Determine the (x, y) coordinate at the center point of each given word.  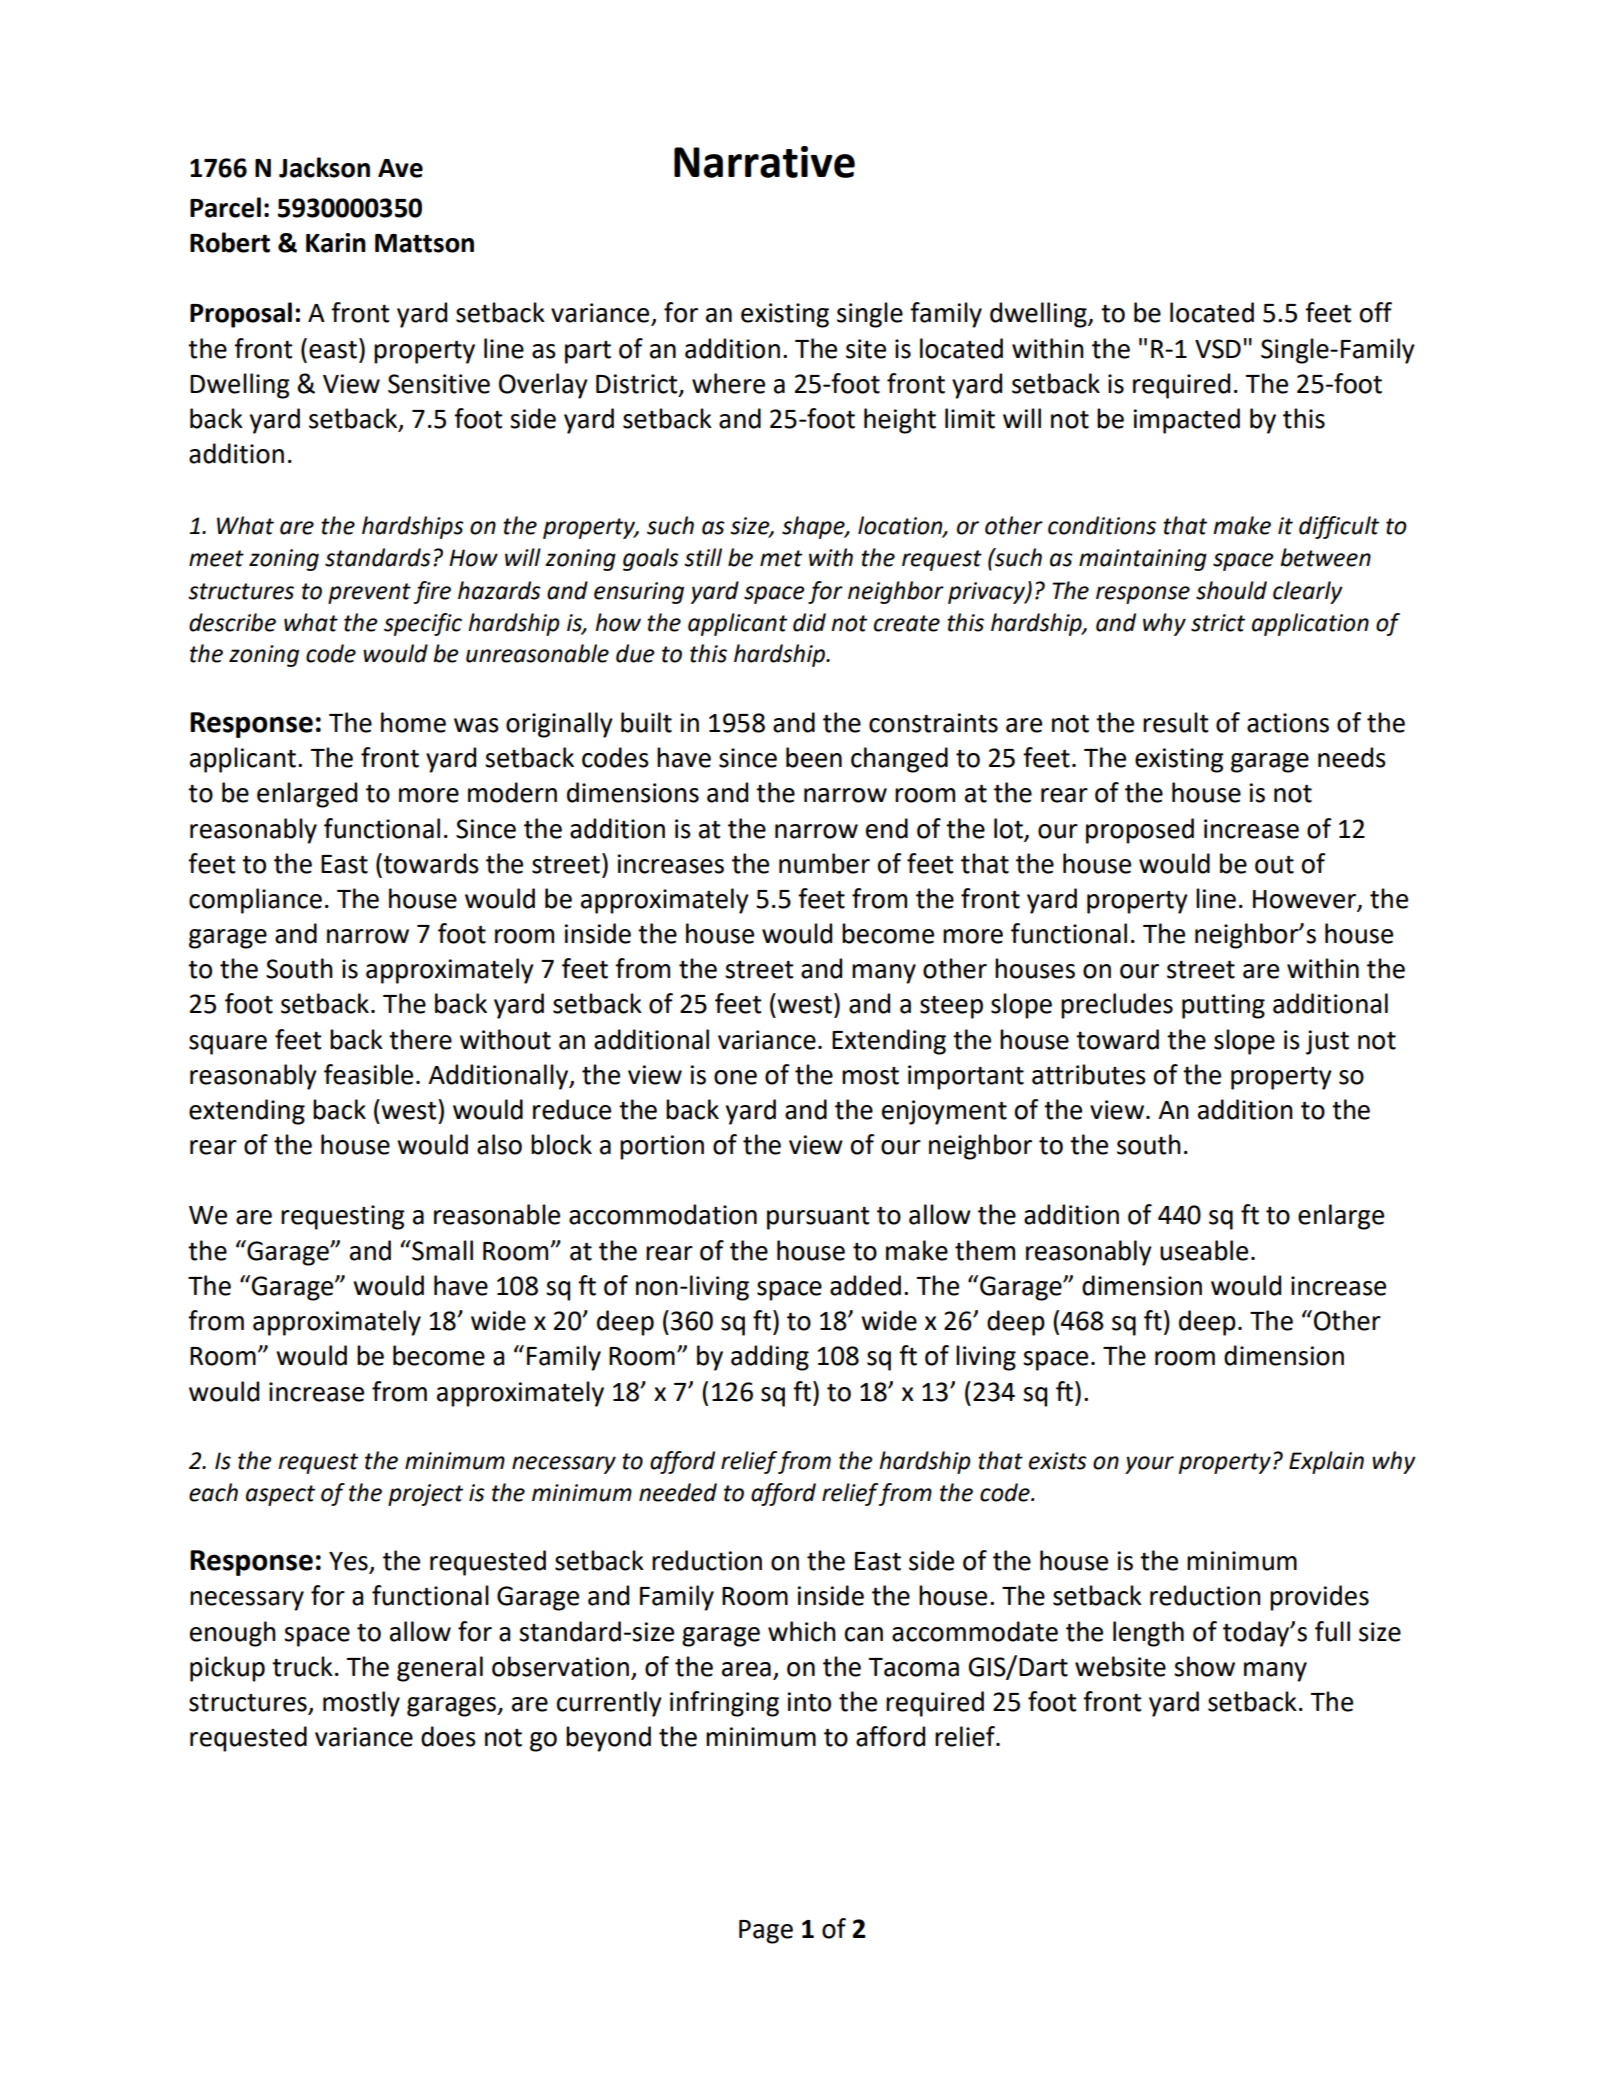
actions (1288, 723)
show (1204, 1666)
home (413, 722)
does (448, 1736)
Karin (336, 243)
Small (441, 1250)
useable (1204, 1250)
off (1376, 312)
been (814, 757)
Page (766, 1932)
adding (770, 1358)
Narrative (764, 162)
